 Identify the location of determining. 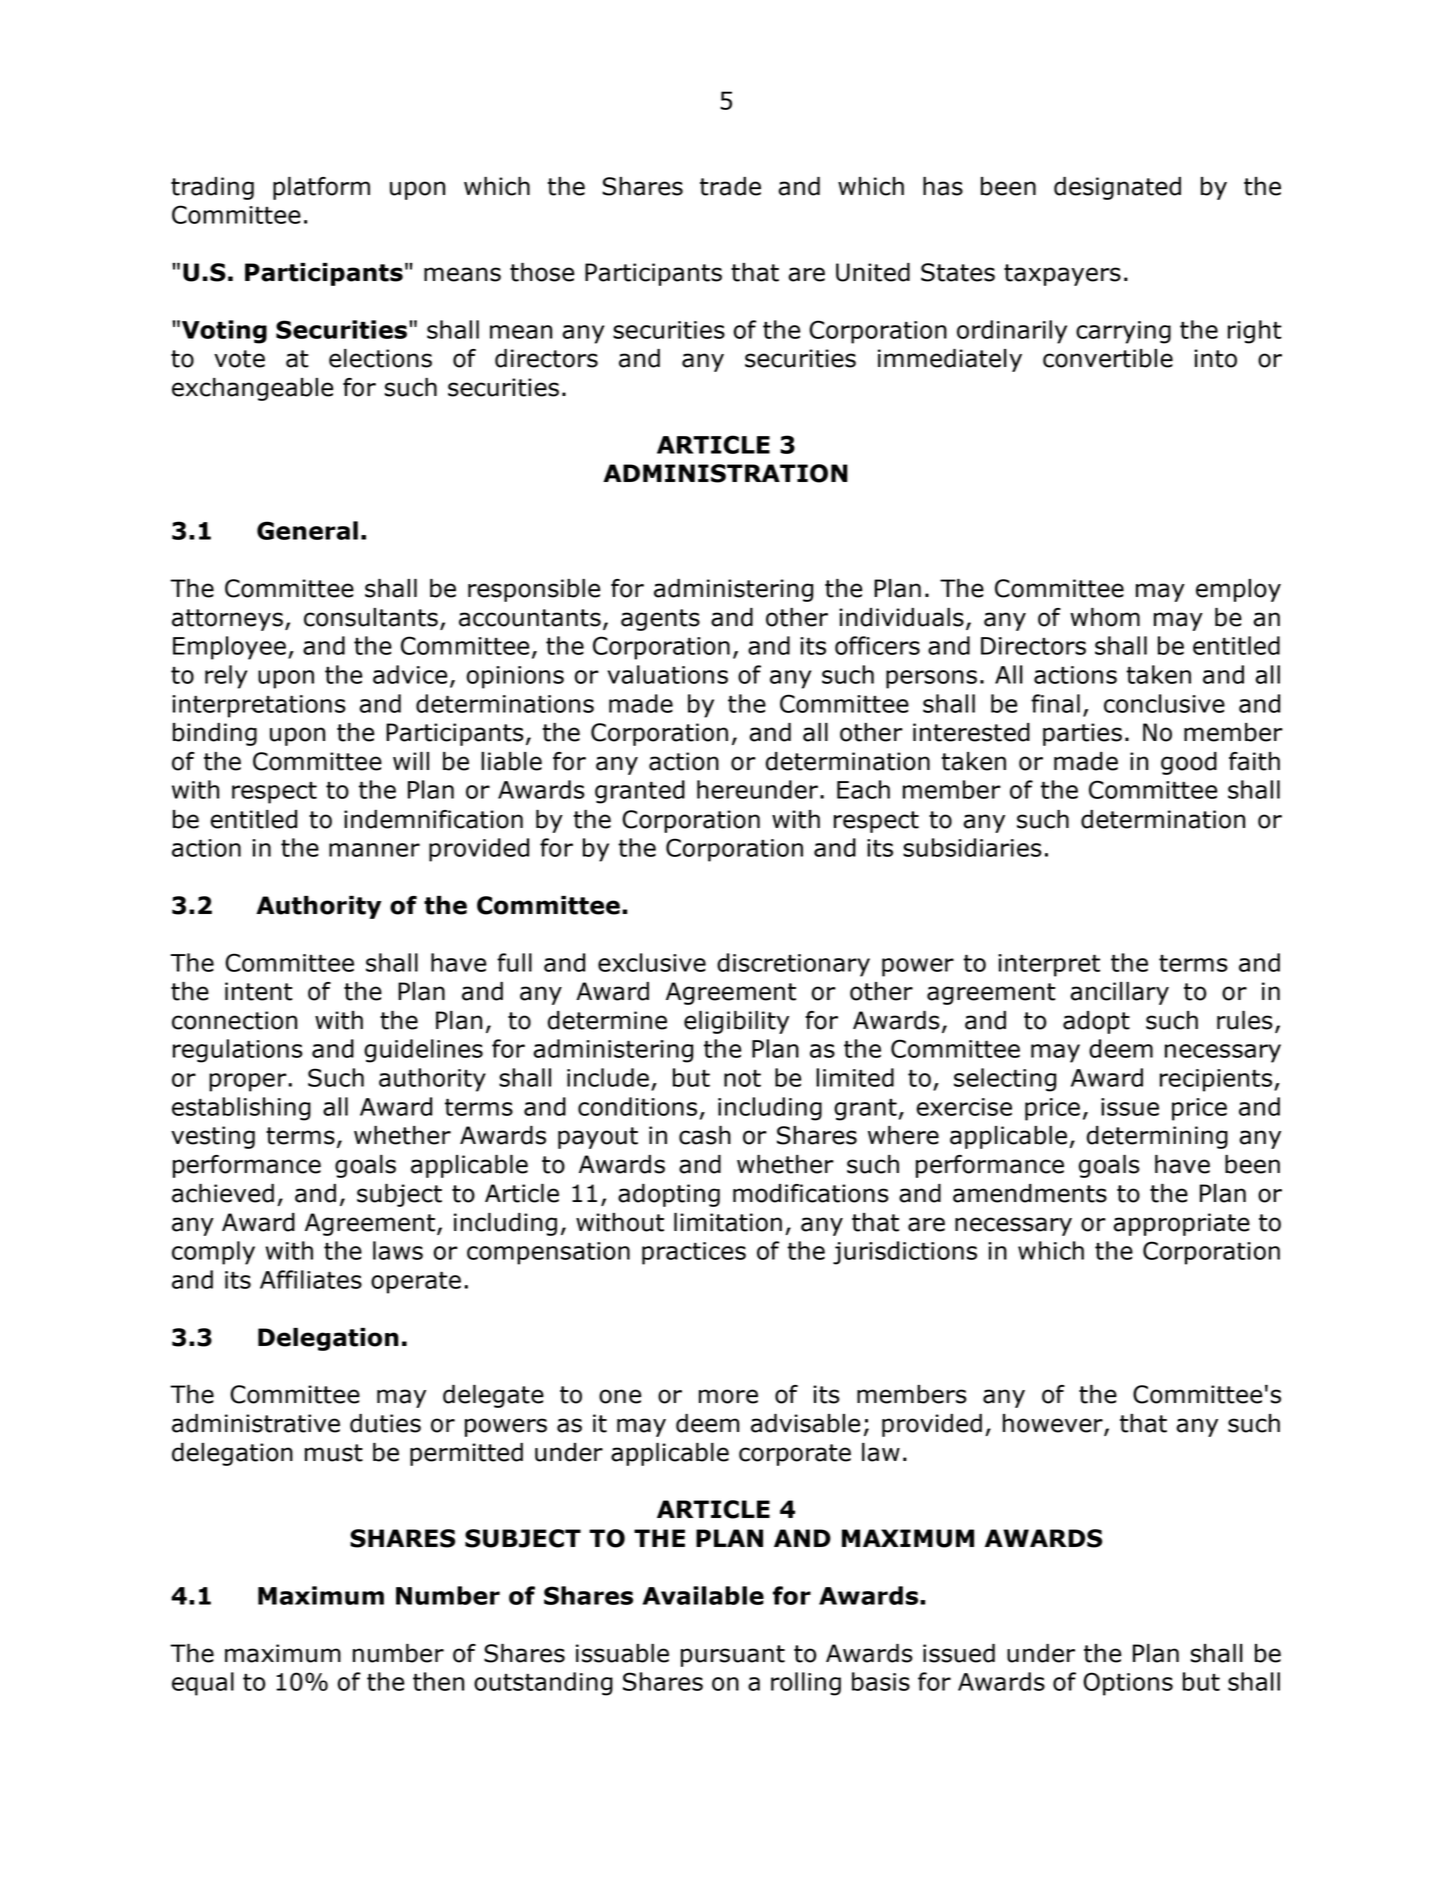
(1157, 1137).
